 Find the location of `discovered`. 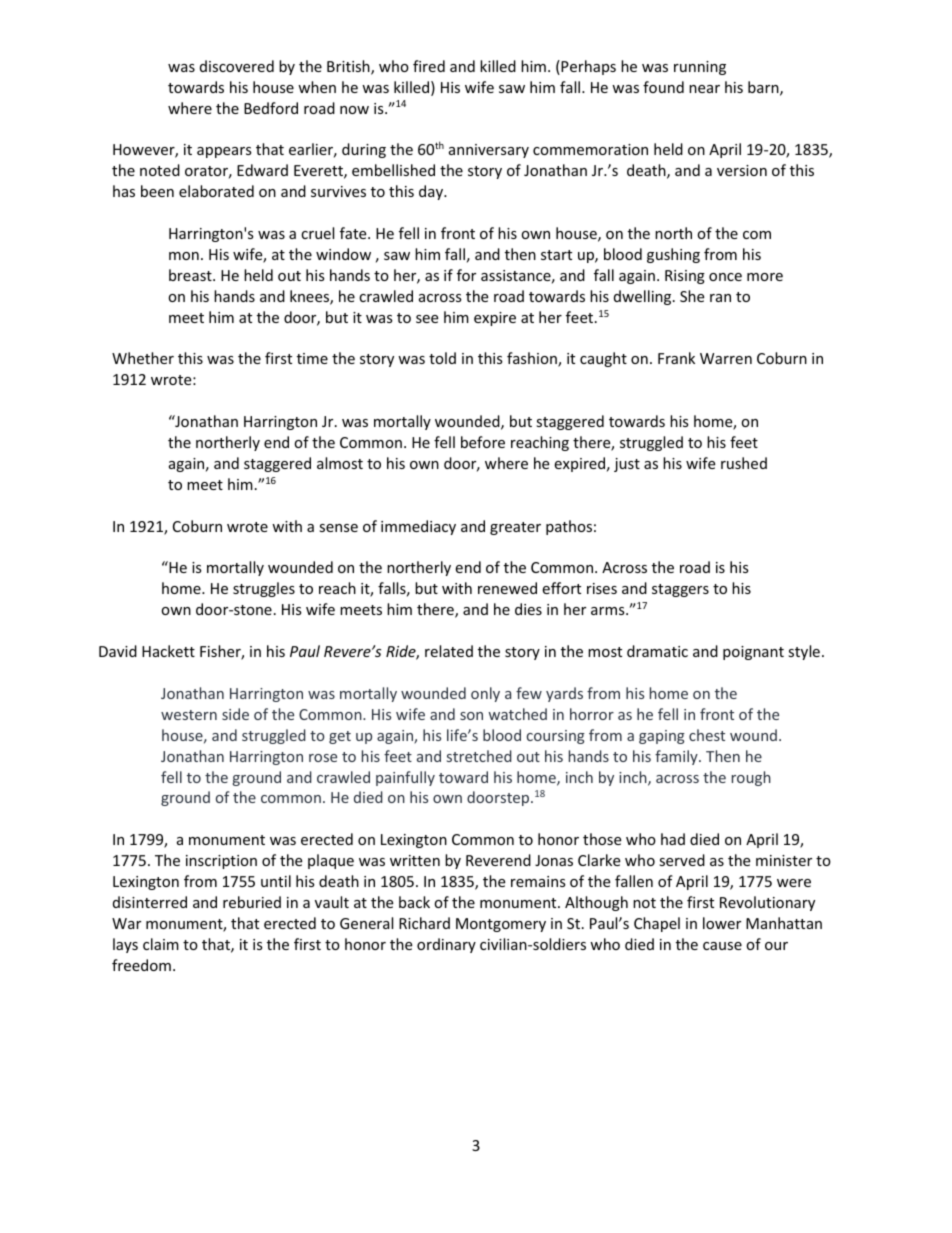

discovered is located at coordinates (237, 66).
